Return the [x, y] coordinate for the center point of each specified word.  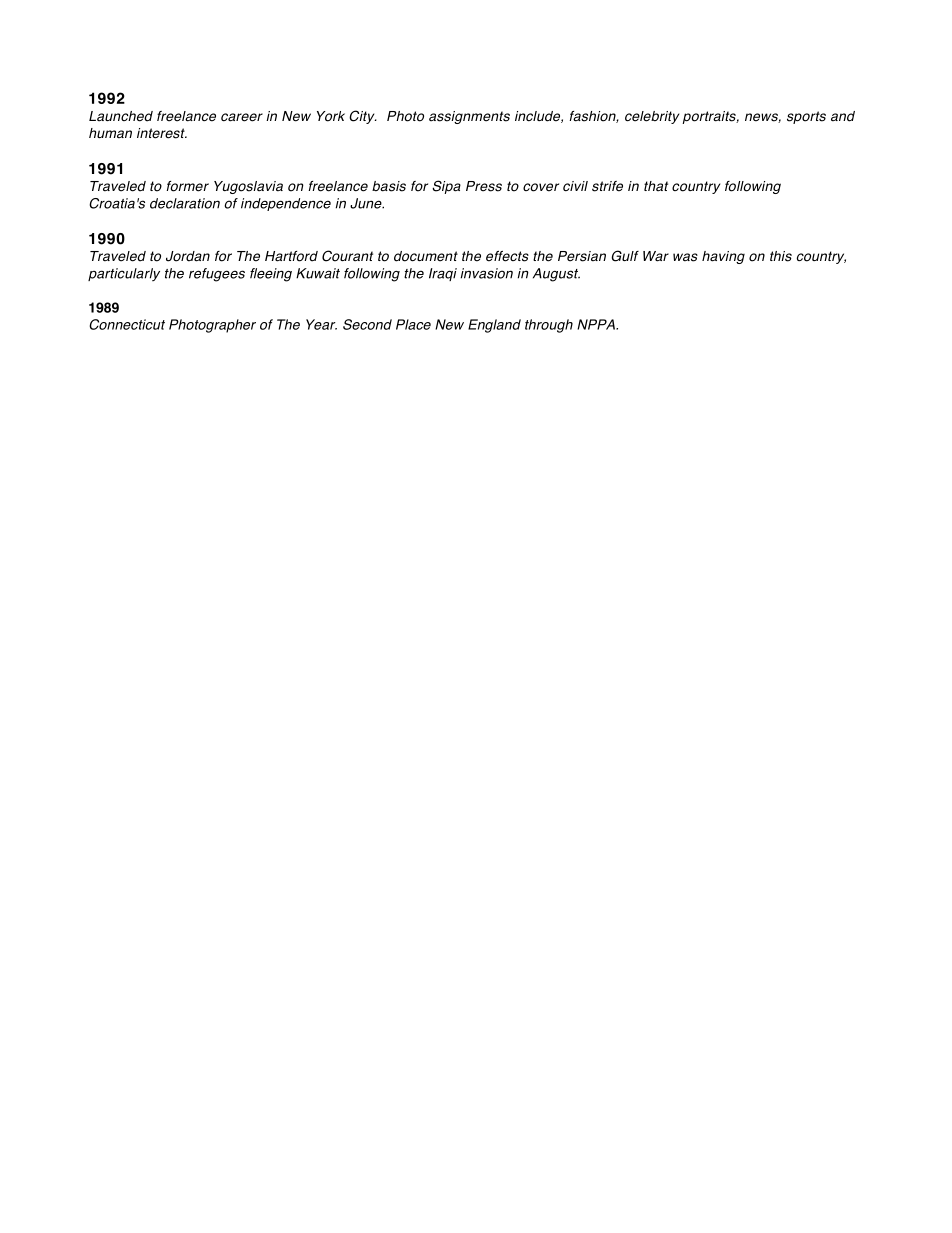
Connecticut [127, 324]
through [549, 326]
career [242, 117]
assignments [469, 117]
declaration [185, 203]
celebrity [652, 117]
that [656, 186]
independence [286, 204]
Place [413, 324]
